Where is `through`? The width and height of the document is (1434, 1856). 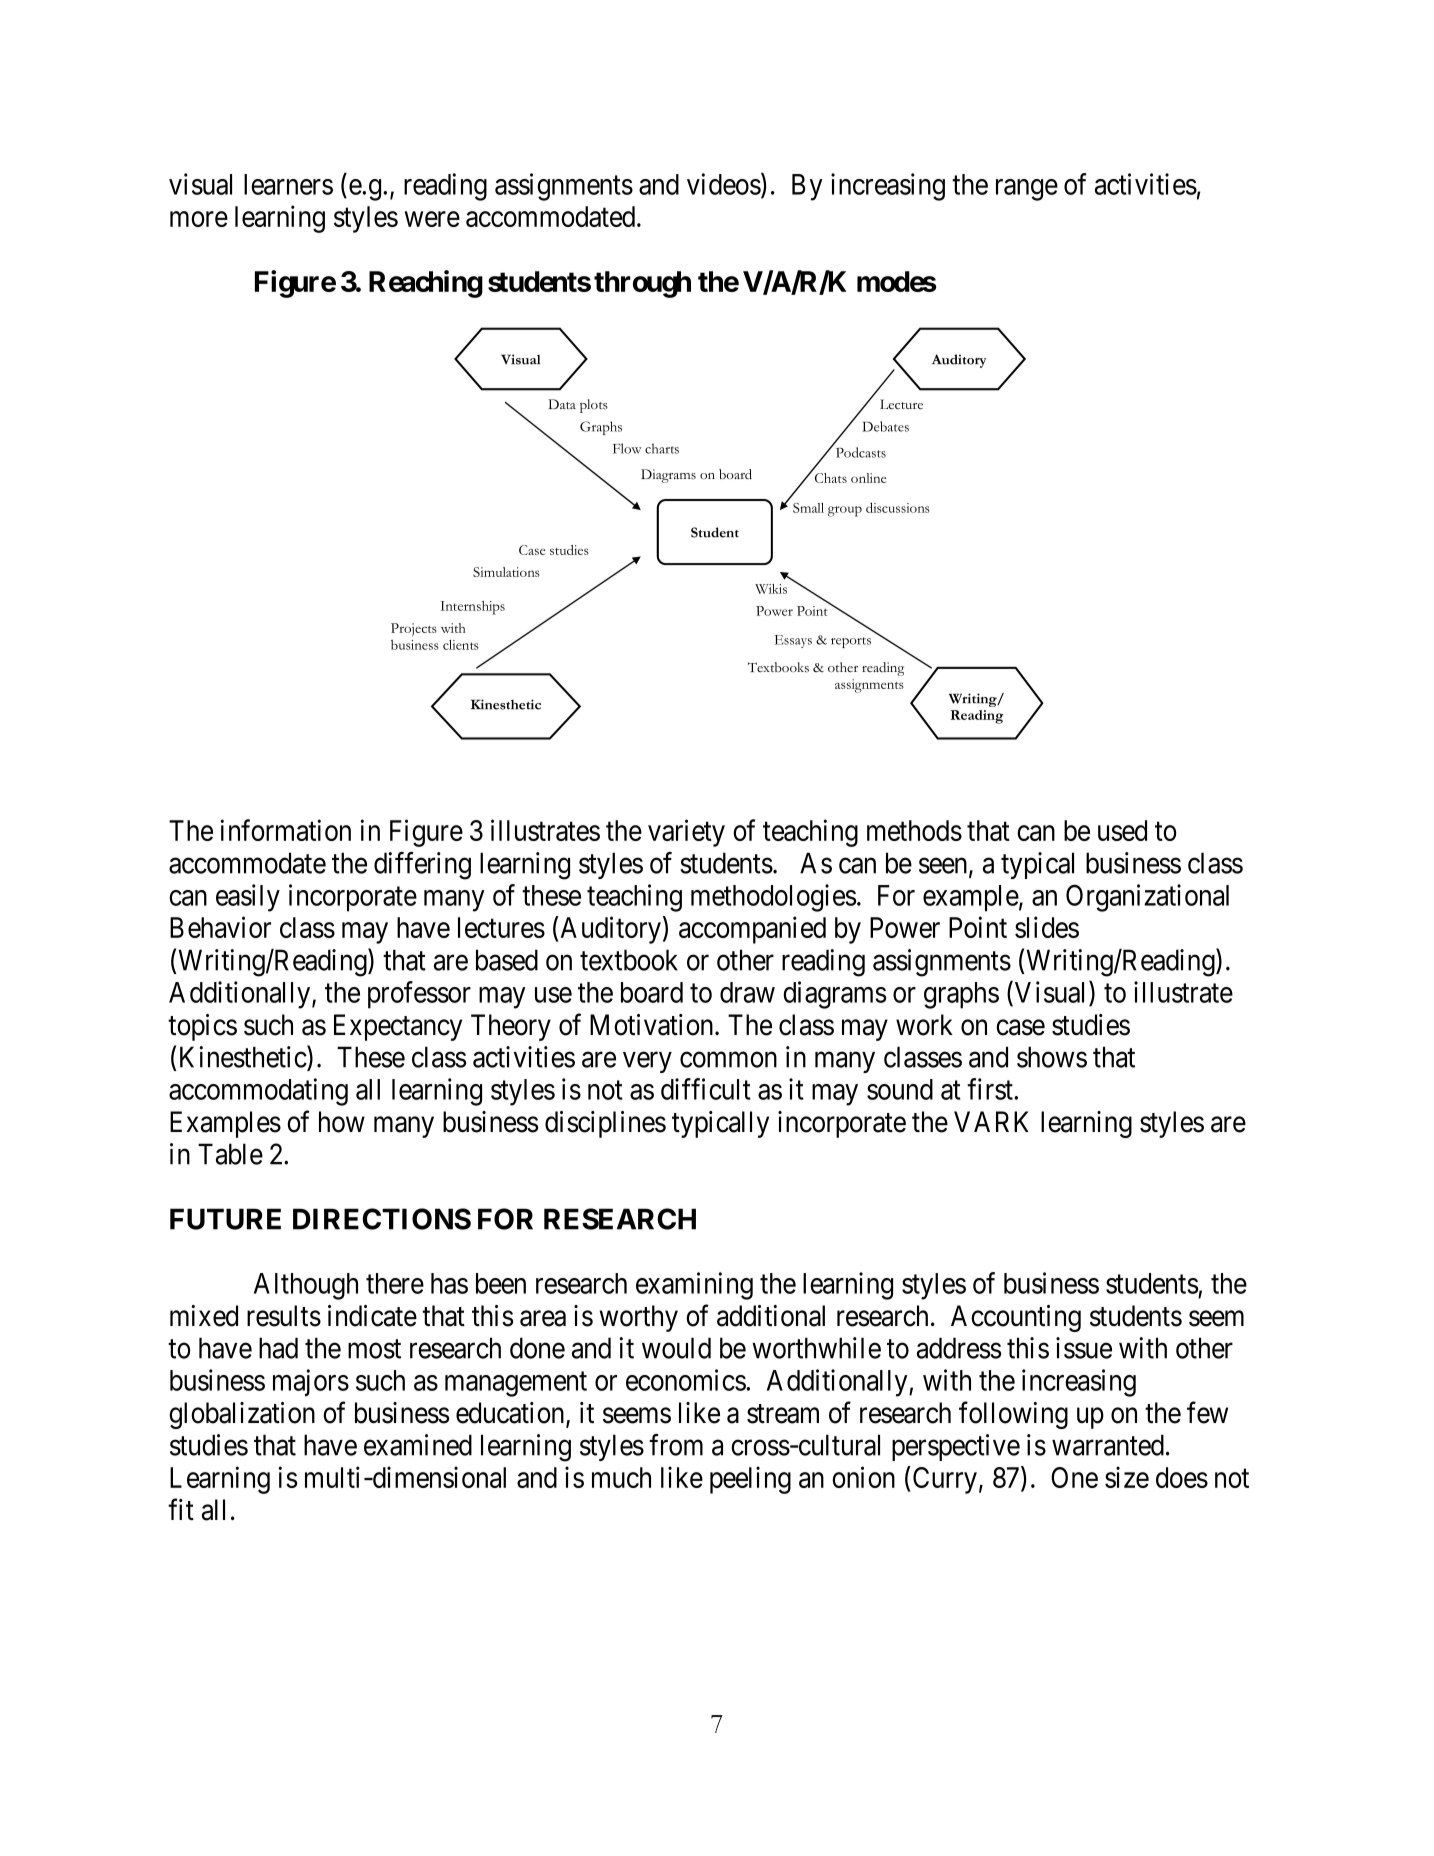
through is located at coordinates (642, 284).
